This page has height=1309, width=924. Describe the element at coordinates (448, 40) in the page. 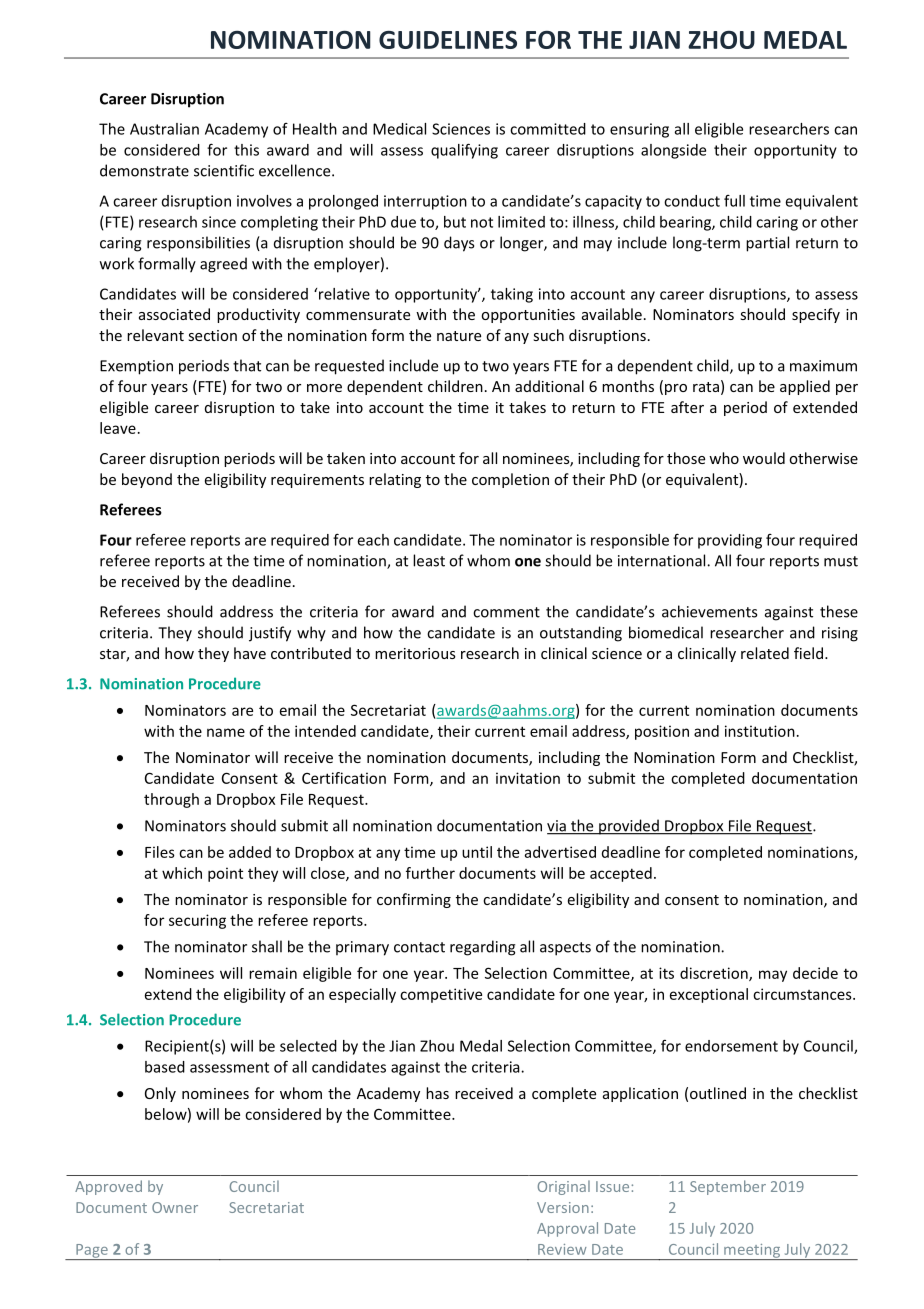

I see `GUIDELINES` at that location.
